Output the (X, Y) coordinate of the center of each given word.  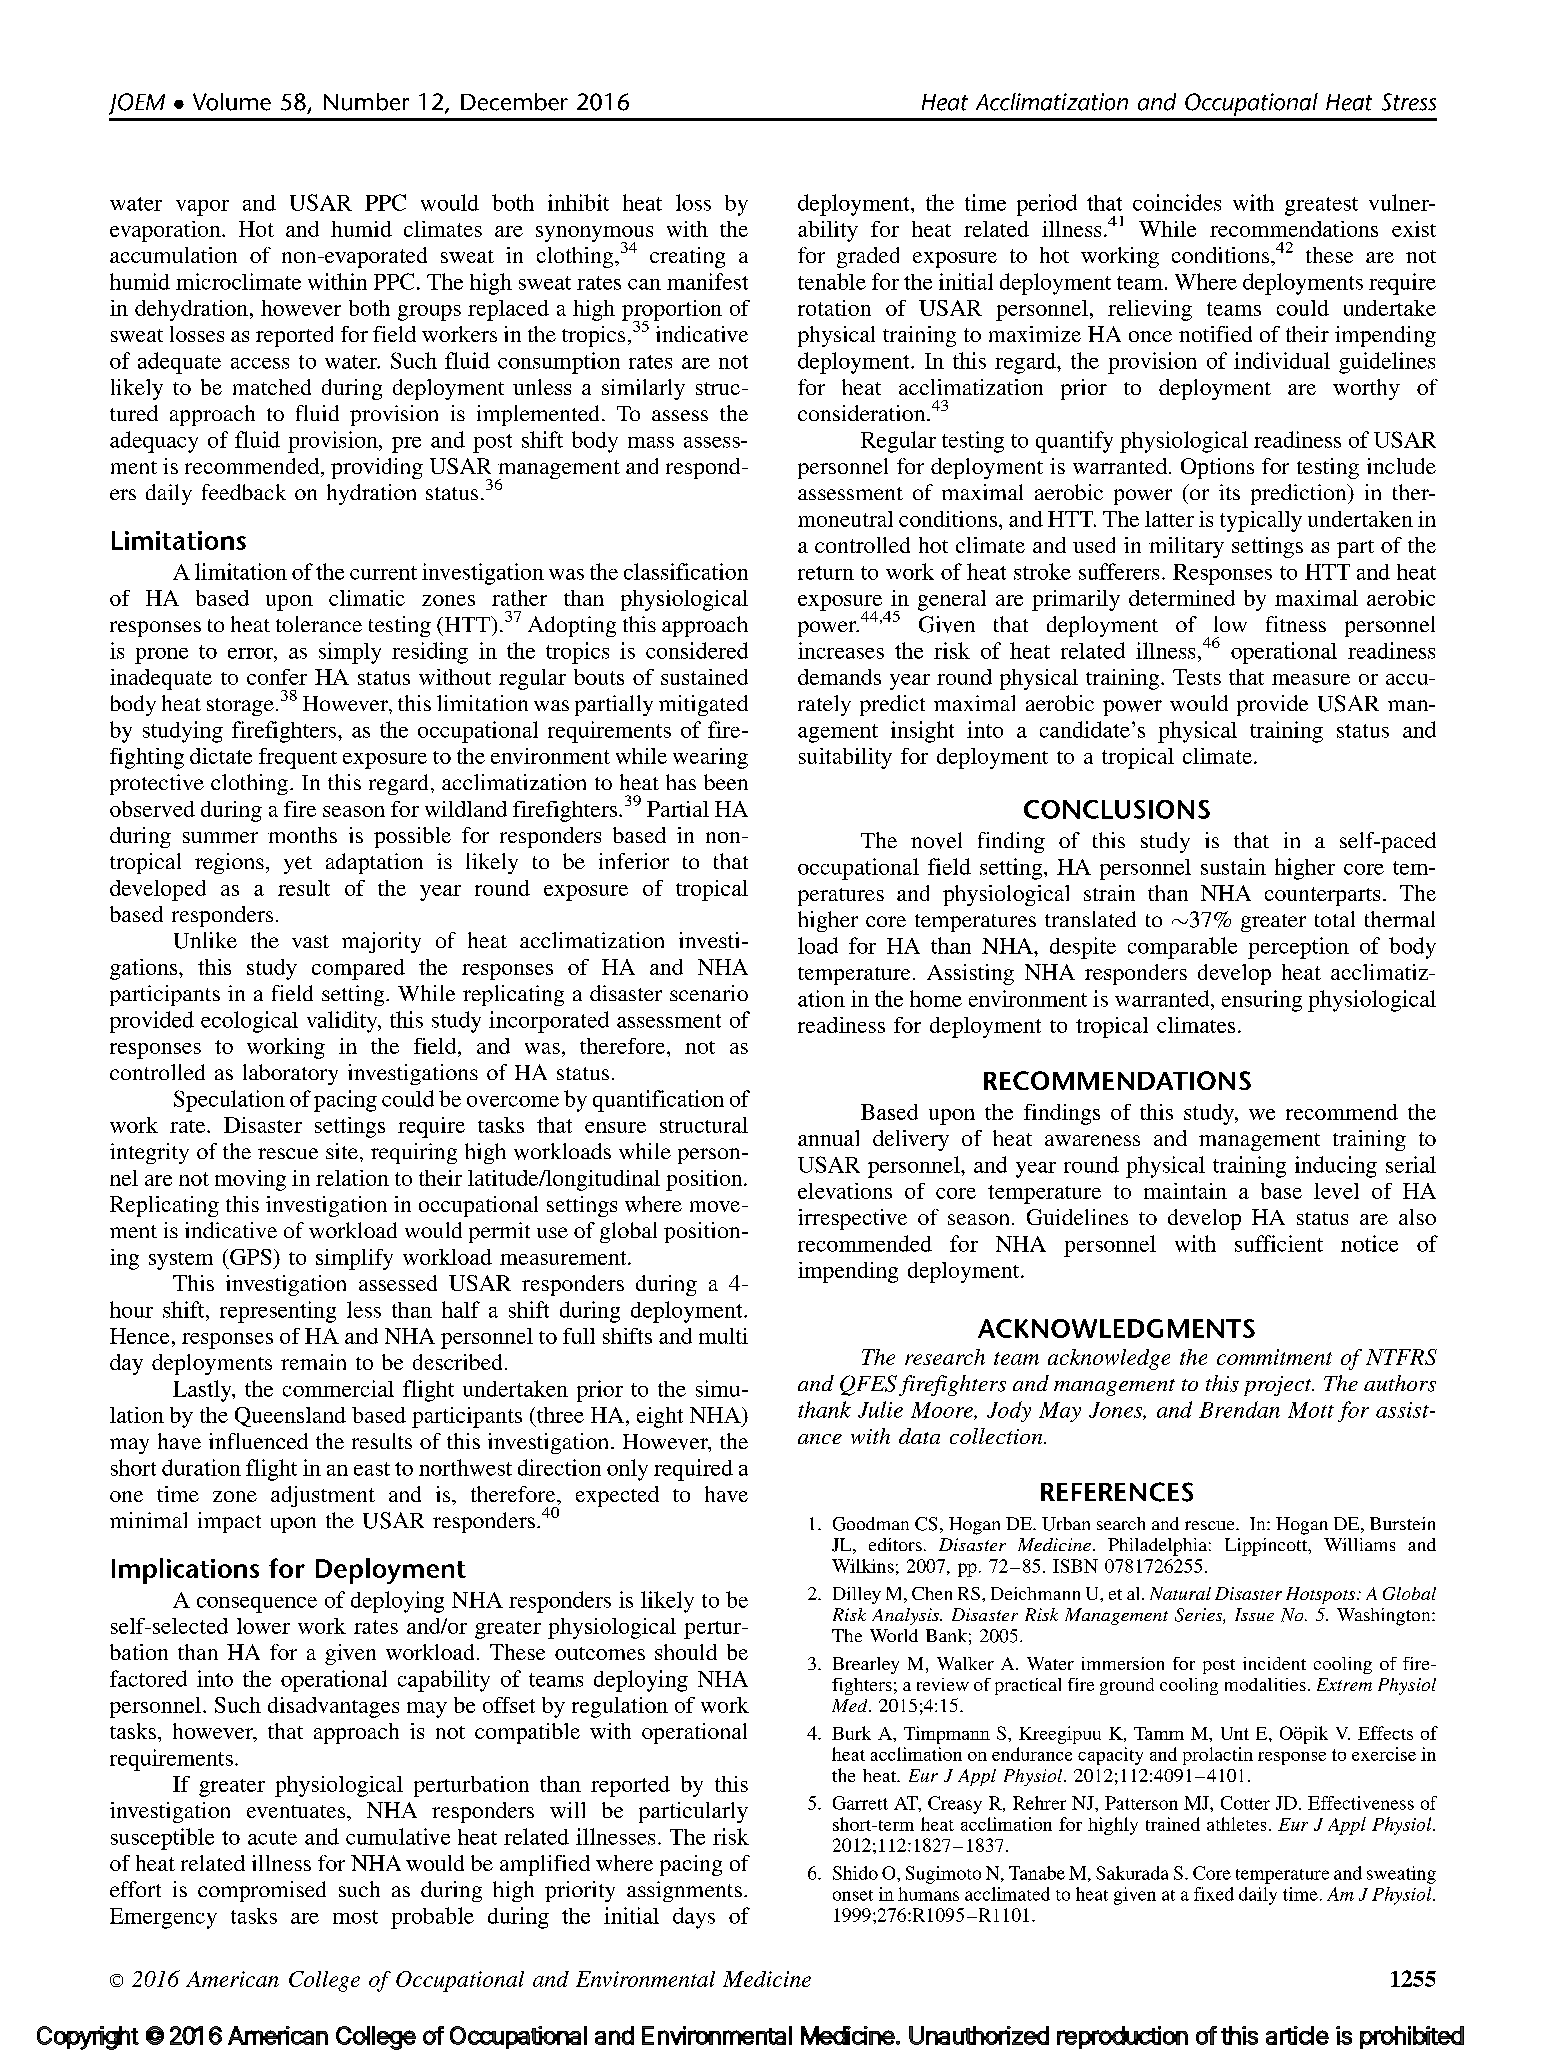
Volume (232, 102)
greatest (1321, 206)
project (1279, 1386)
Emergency (163, 1918)
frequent (298, 758)
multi (723, 1336)
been (726, 782)
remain (313, 1362)
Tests (1197, 677)
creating (687, 257)
